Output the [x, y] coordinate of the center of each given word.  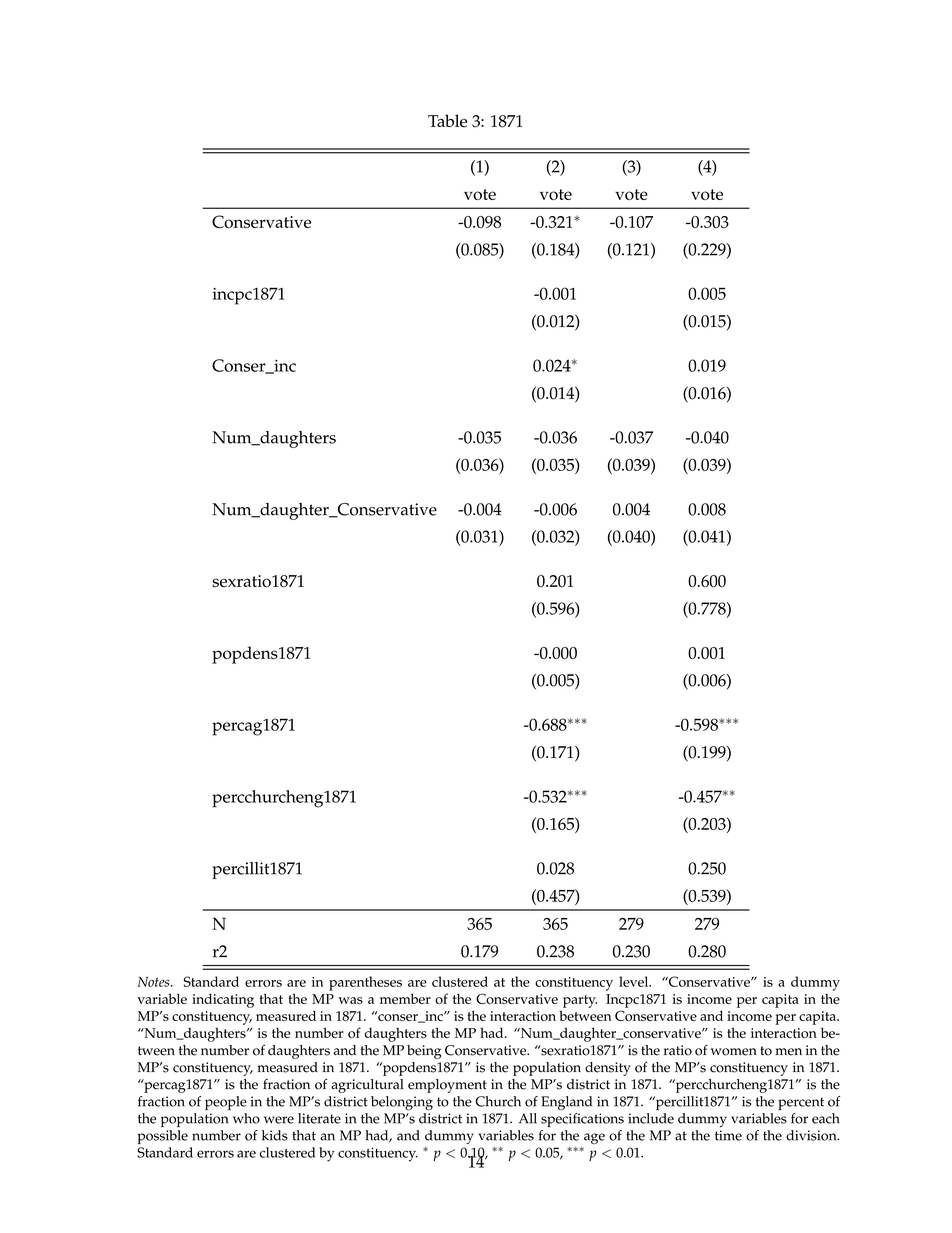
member [405, 998]
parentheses [365, 983]
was [351, 1000]
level [635, 981]
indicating [223, 1000]
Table [447, 121]
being [424, 1052]
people [226, 1103]
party [580, 1001]
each [826, 1118]
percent [801, 1103]
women [734, 1052]
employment [447, 1086]
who [246, 1118]
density [608, 1069]
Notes [154, 982]
